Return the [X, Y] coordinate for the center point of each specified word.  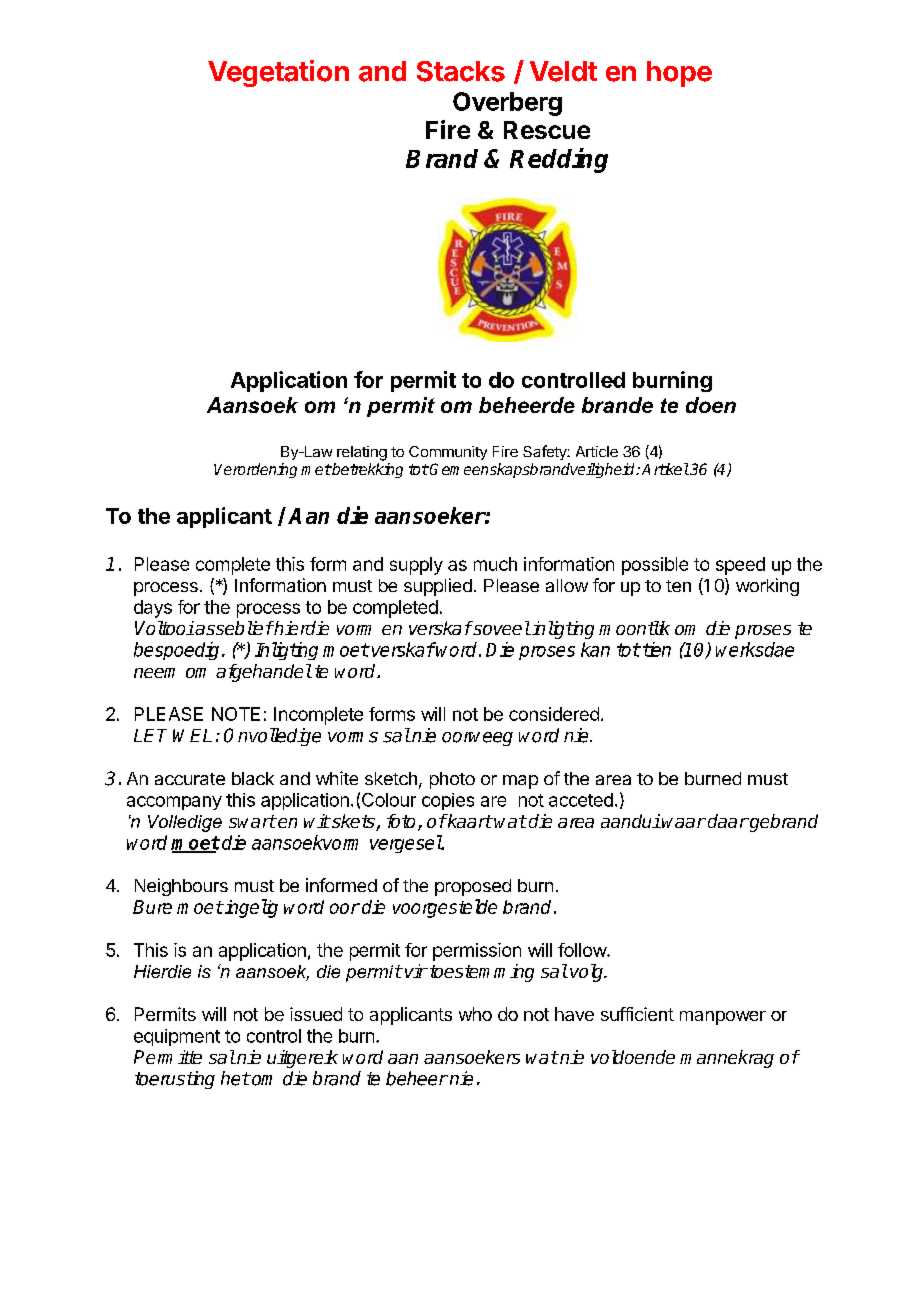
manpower [723, 1018]
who [475, 1014]
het [235, 1078]
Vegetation [278, 73]
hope [679, 74]
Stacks [461, 71]
